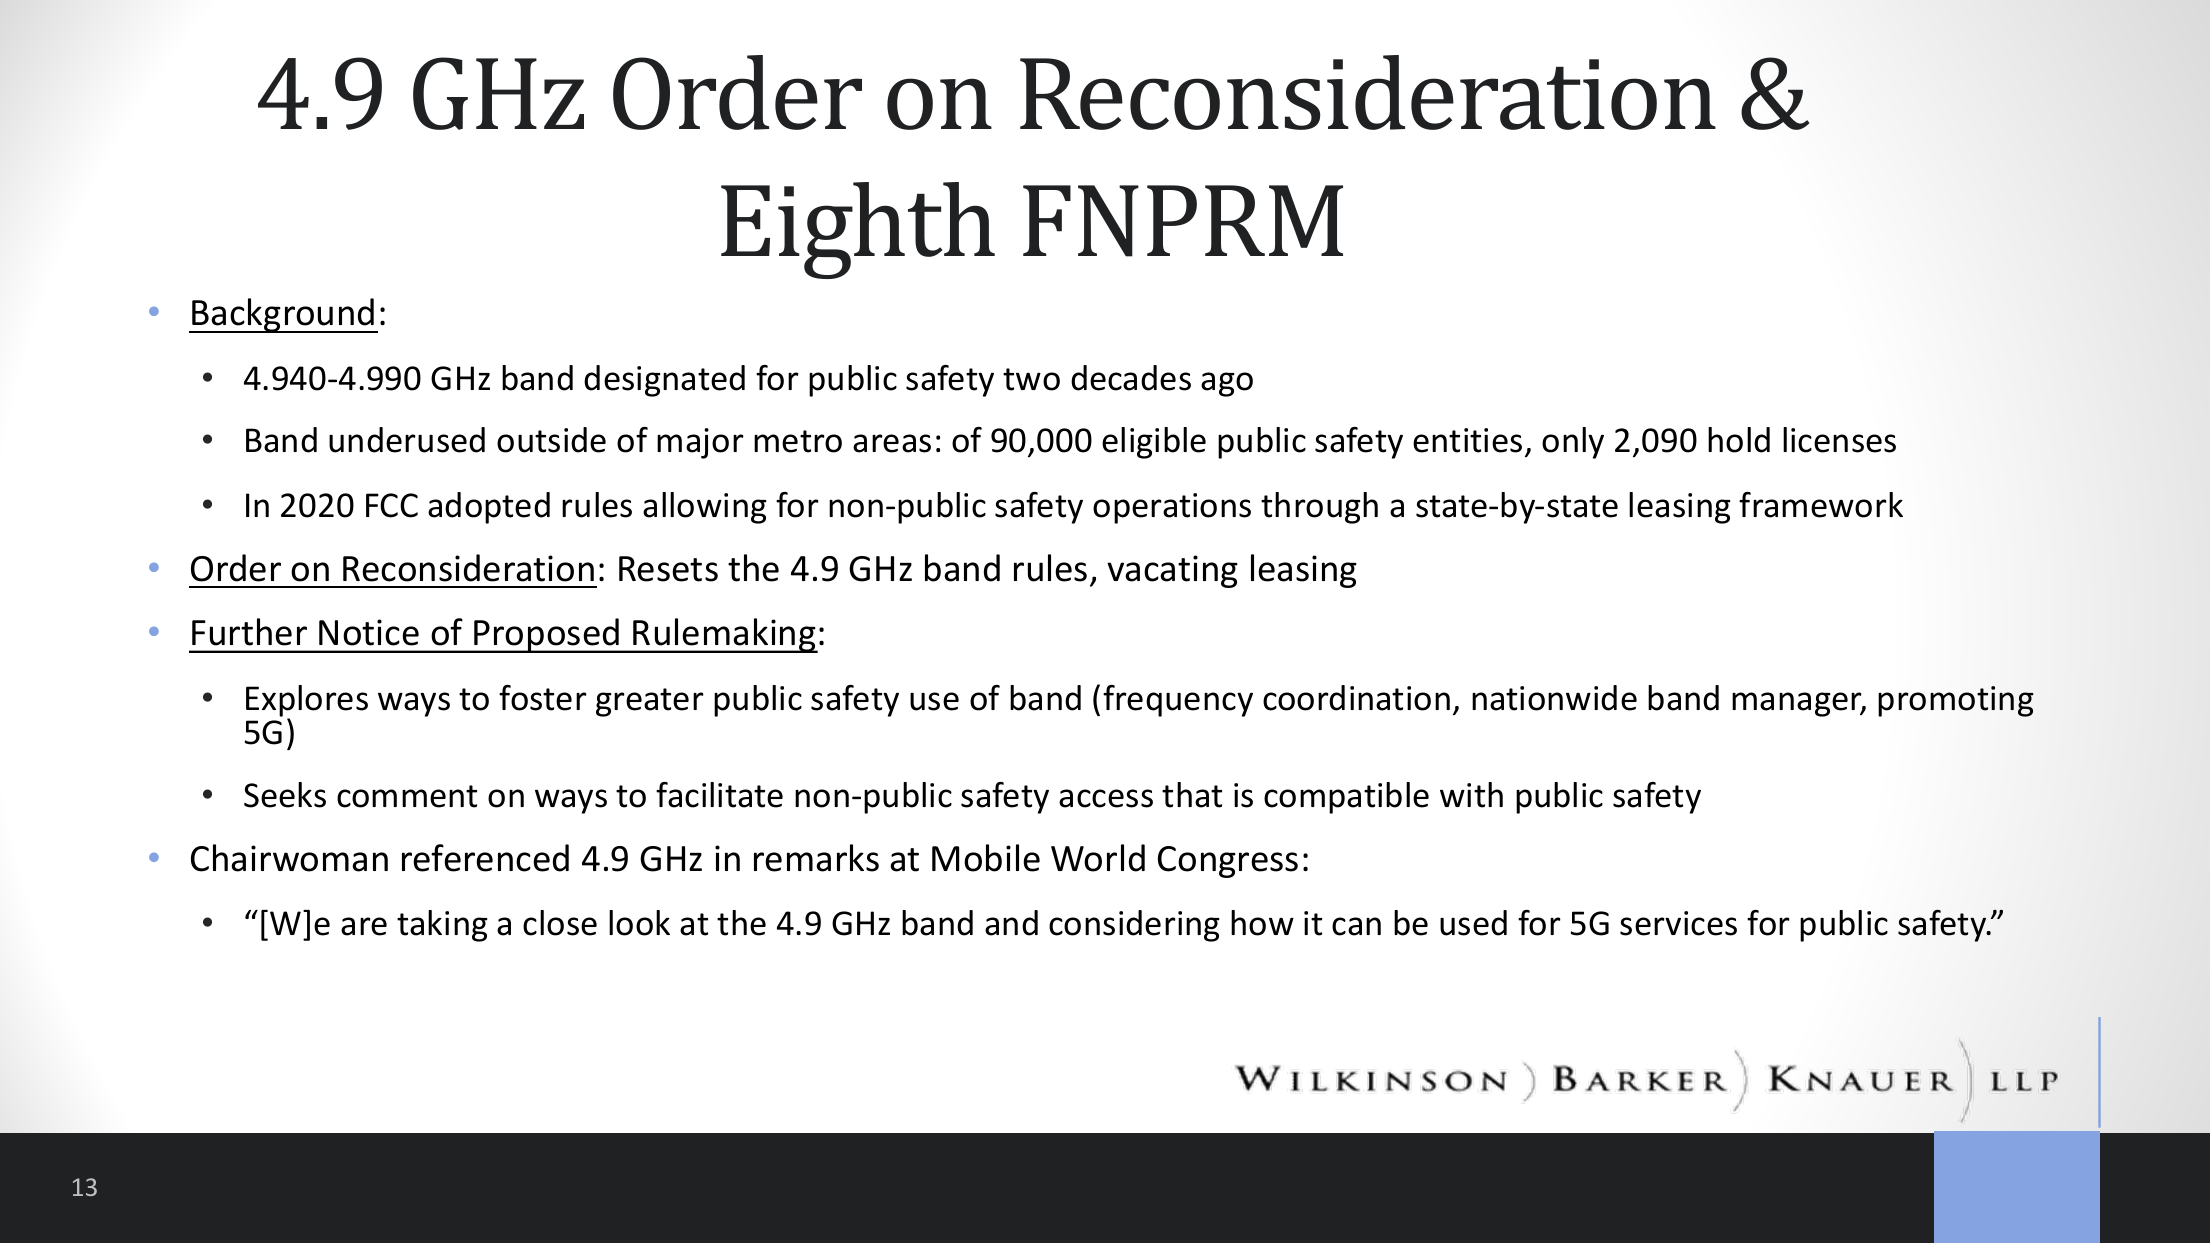 The height and width of the page is (1243, 2210). Describe the element at coordinates (442, 926) in the page. I see `taking` at that location.
